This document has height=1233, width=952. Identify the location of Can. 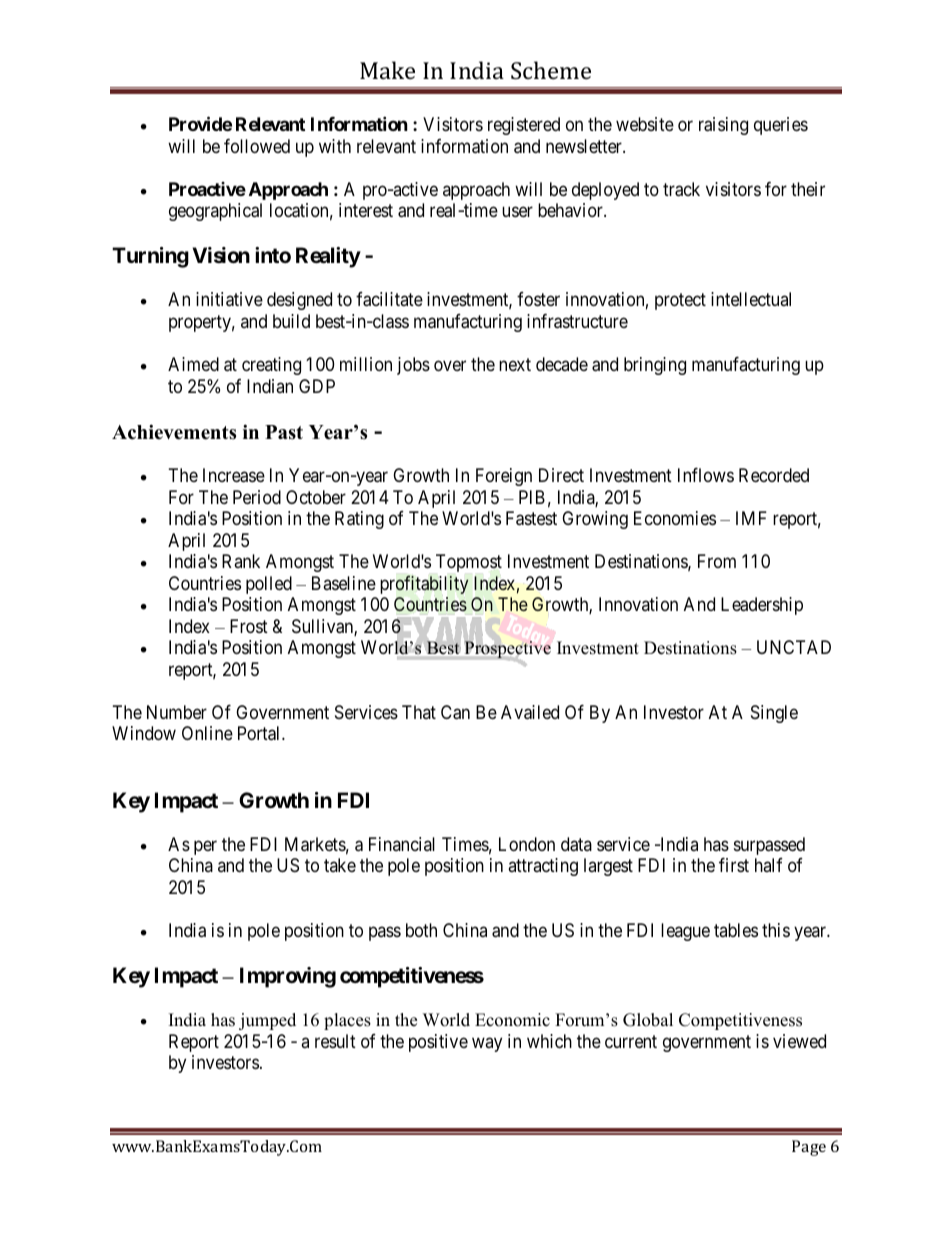
(455, 712).
